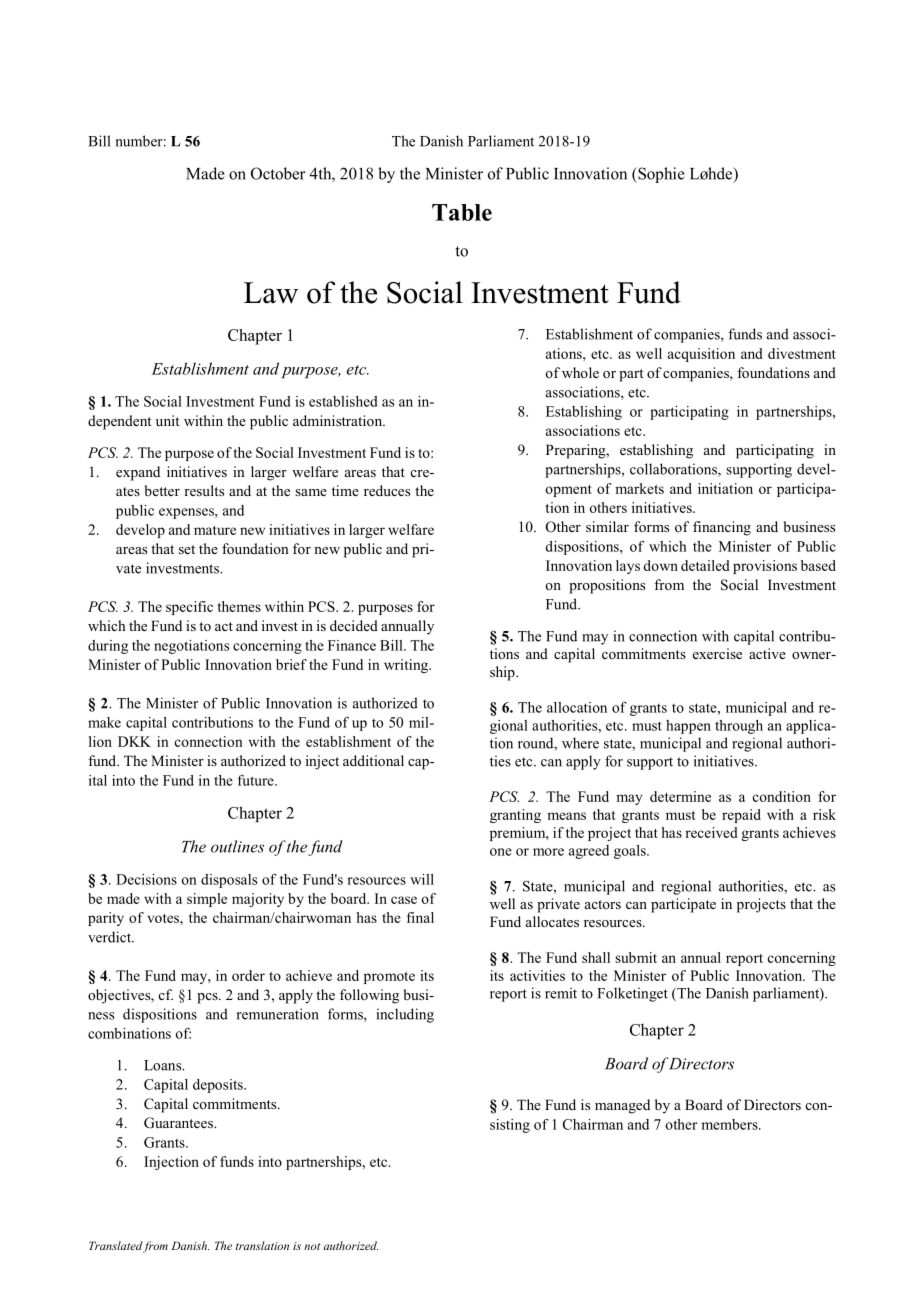 The width and height of the screenshot is (924, 1308). I want to click on writing, so click(407, 666).
